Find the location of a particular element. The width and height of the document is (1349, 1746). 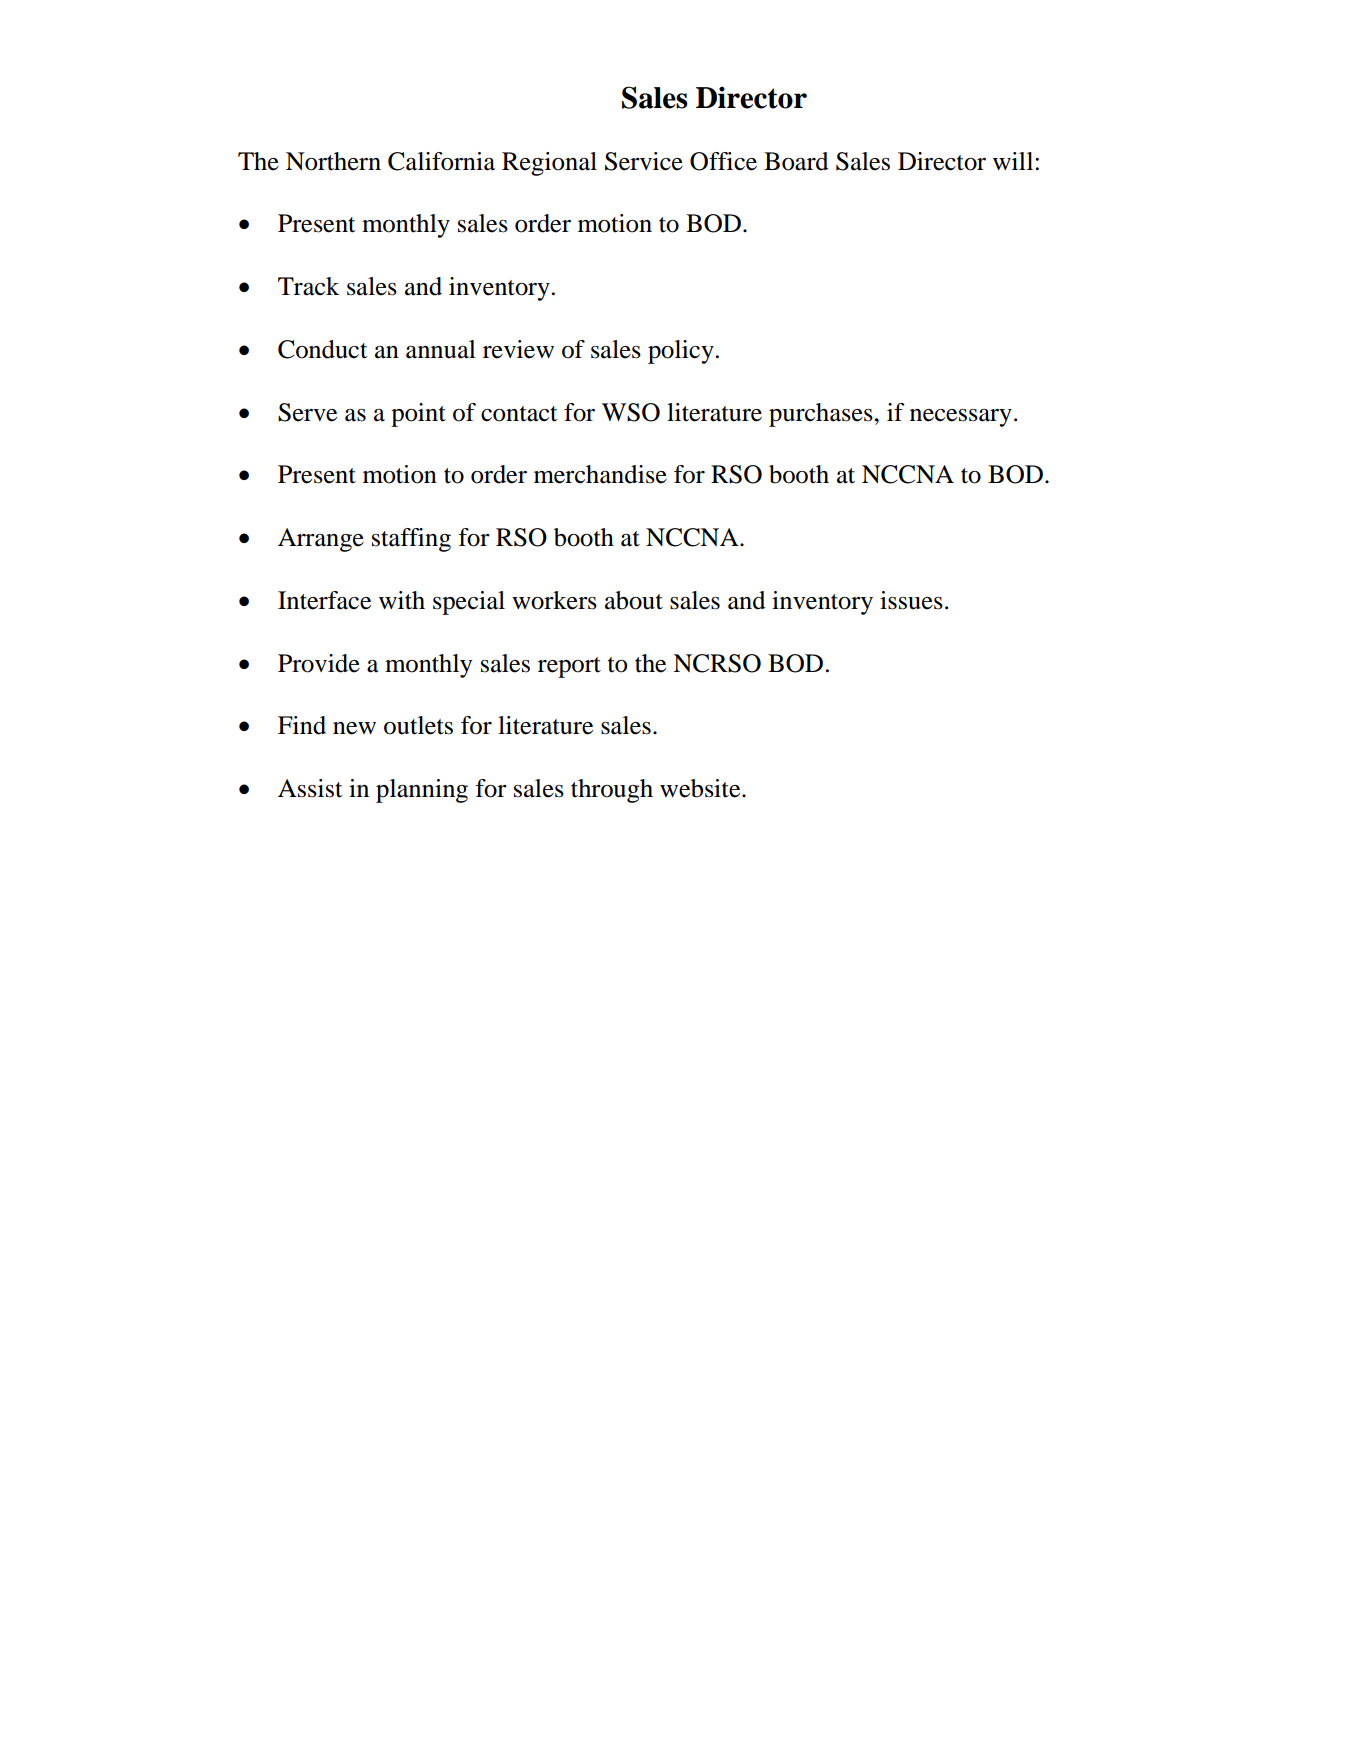

report is located at coordinates (569, 667).
